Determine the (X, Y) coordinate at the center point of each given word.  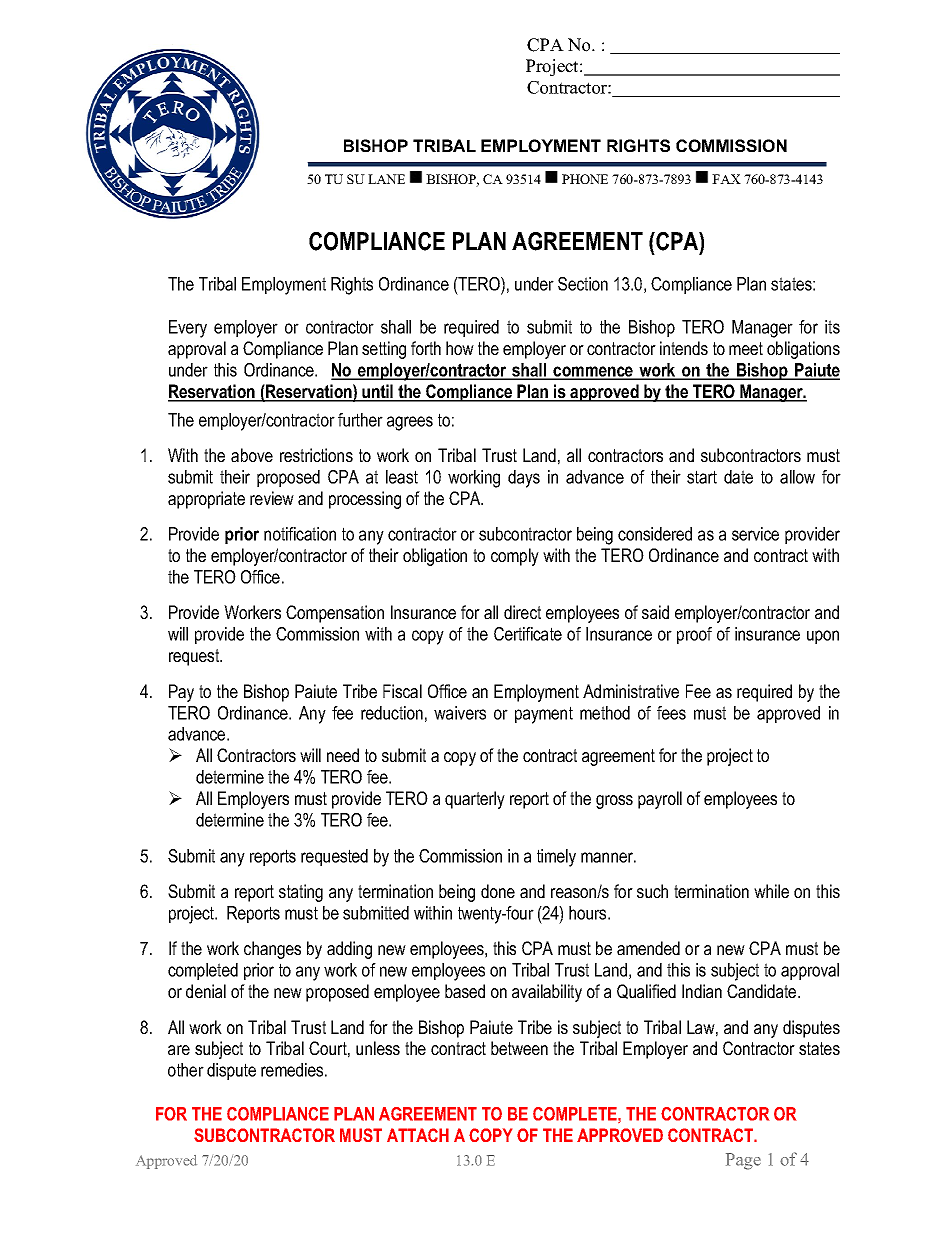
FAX (726, 179)
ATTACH (418, 1135)
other (186, 1070)
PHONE (585, 179)
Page (743, 1161)
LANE (386, 179)
